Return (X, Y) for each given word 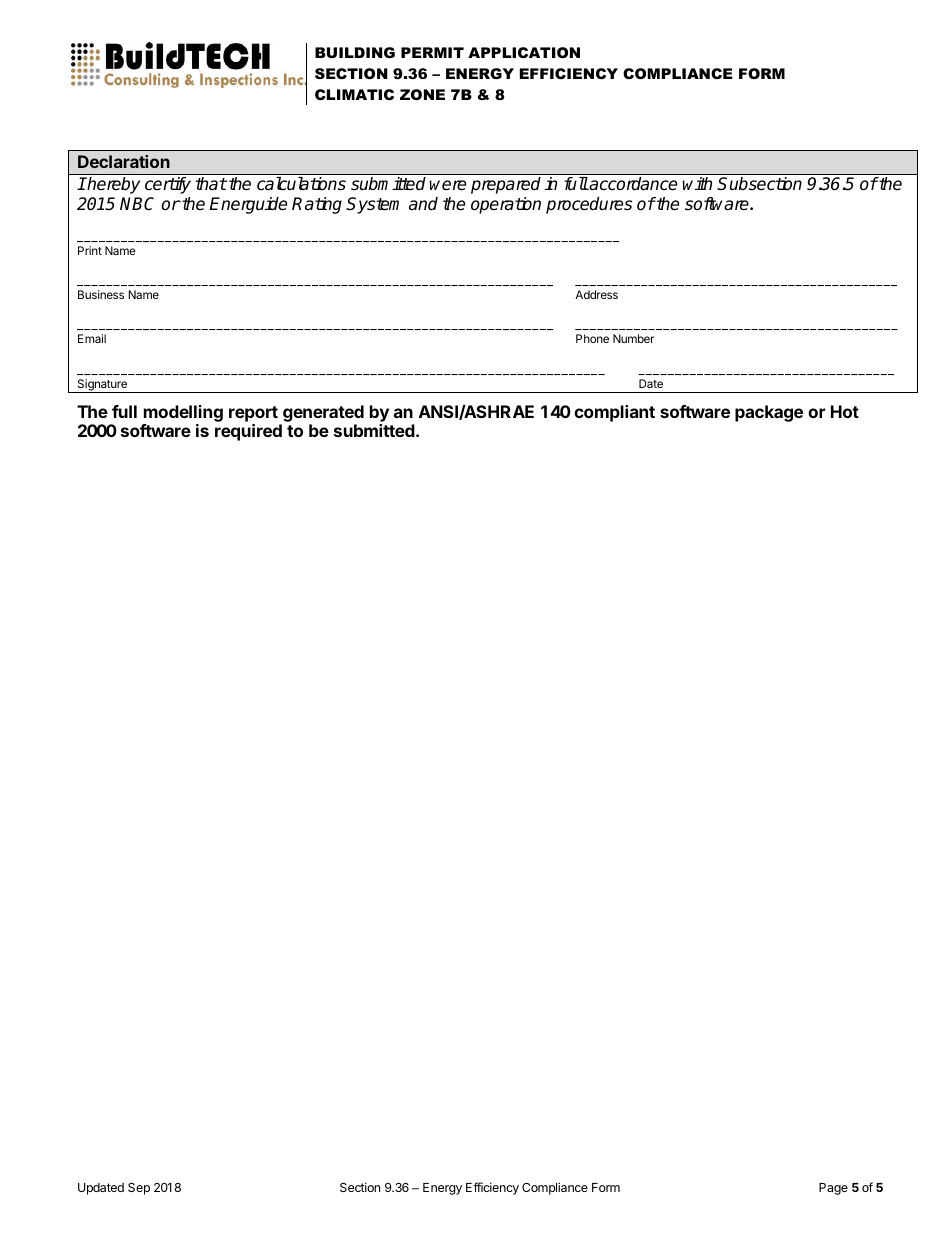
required (248, 432)
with (697, 183)
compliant (614, 413)
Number (633, 338)
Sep (139, 1189)
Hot (845, 411)
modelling (182, 415)
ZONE (422, 94)
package (769, 413)
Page (833, 1189)
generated (322, 415)
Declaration (124, 161)
